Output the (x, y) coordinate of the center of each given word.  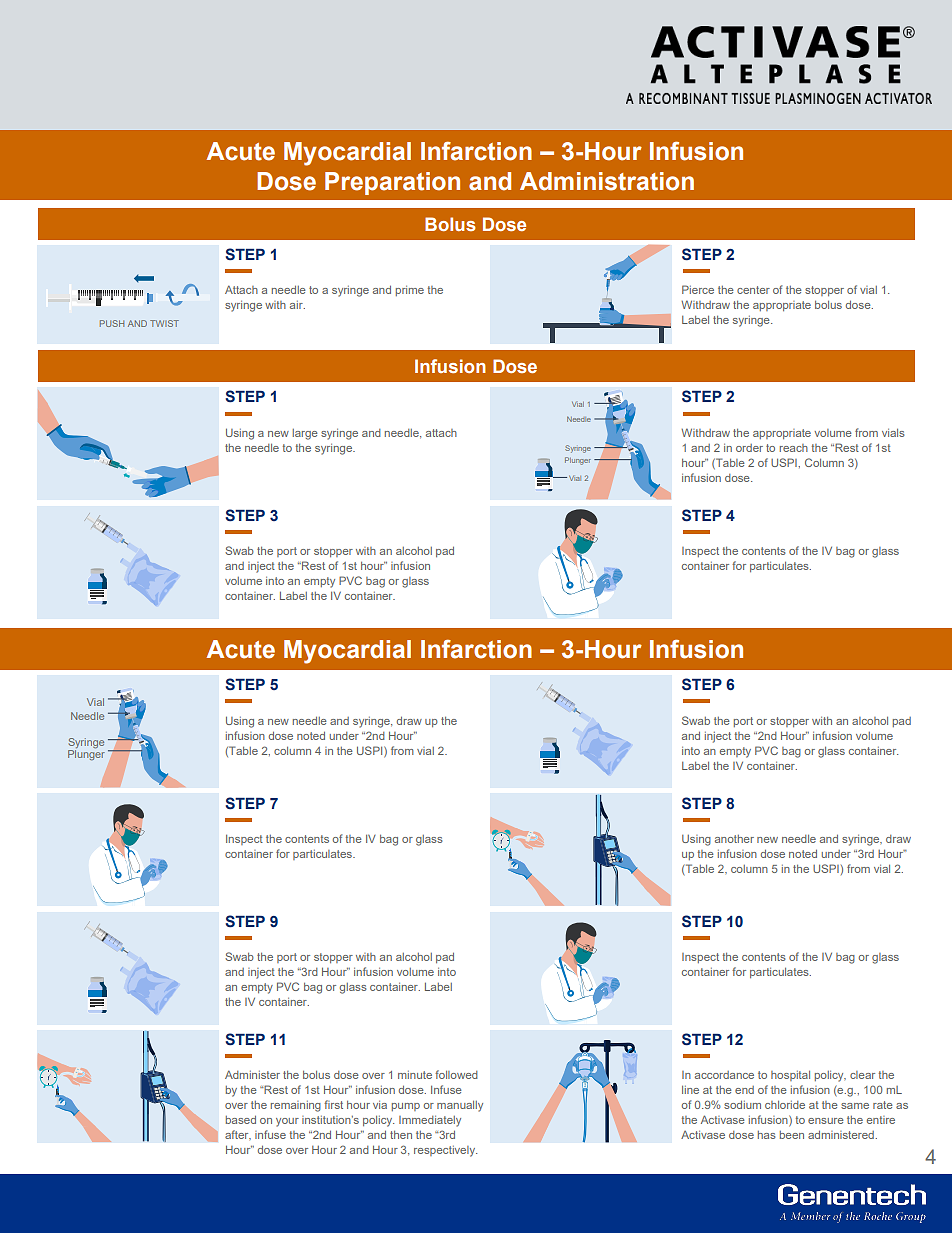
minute (415, 1075)
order (749, 448)
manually (460, 1106)
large (305, 434)
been (792, 1135)
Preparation (392, 183)
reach (794, 448)
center (753, 290)
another (734, 839)
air (297, 305)
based (241, 1120)
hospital (790, 1076)
